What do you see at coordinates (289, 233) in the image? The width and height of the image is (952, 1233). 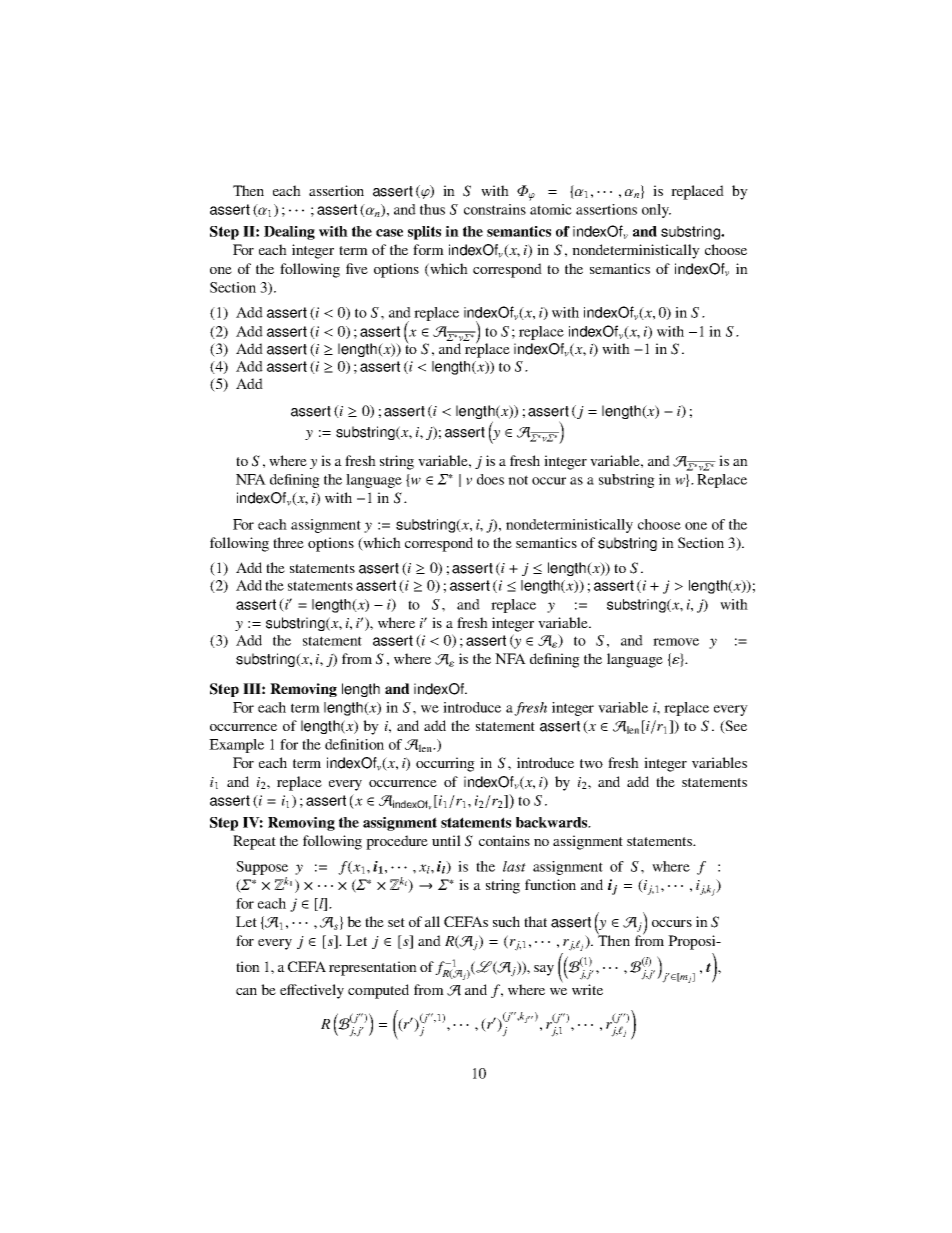 I see `Dealing` at bounding box center [289, 233].
